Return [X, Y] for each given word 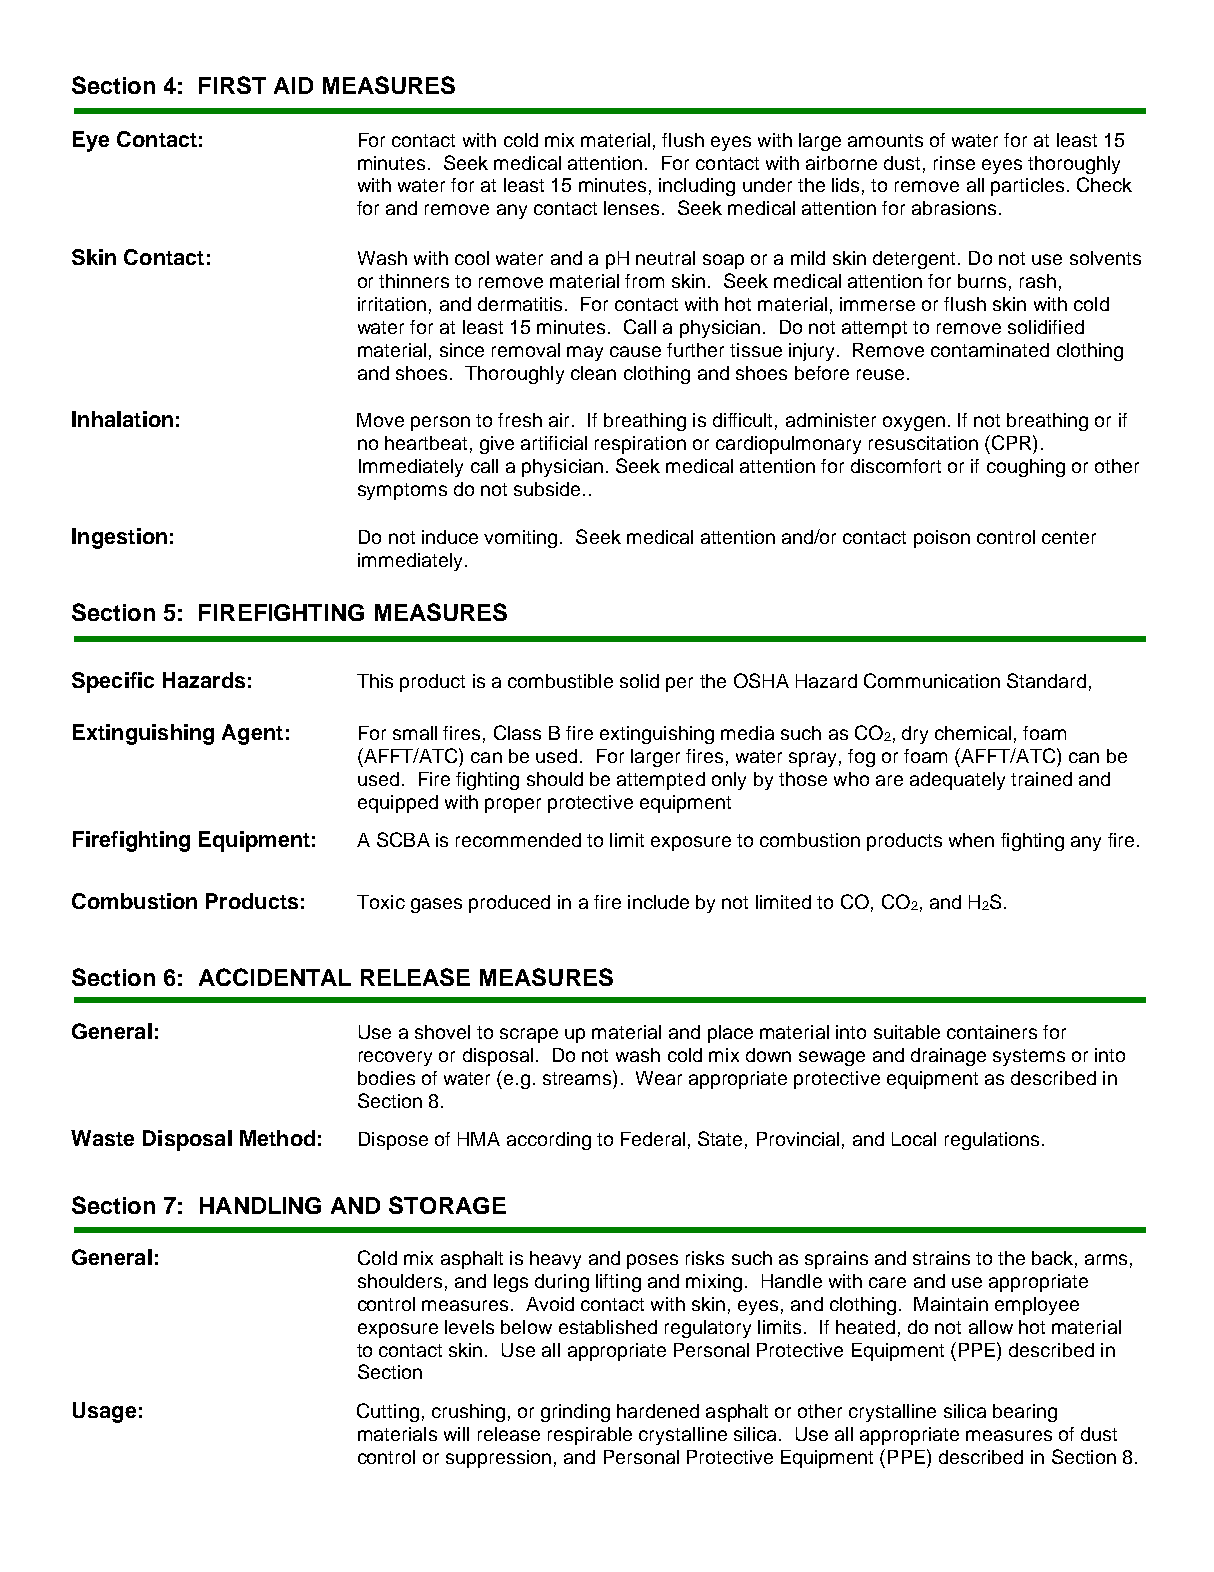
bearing [1025, 1413]
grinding [575, 1413]
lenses [631, 208]
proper [513, 805]
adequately [957, 781]
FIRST [232, 85]
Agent [252, 734]
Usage [104, 1412]
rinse [954, 163]
